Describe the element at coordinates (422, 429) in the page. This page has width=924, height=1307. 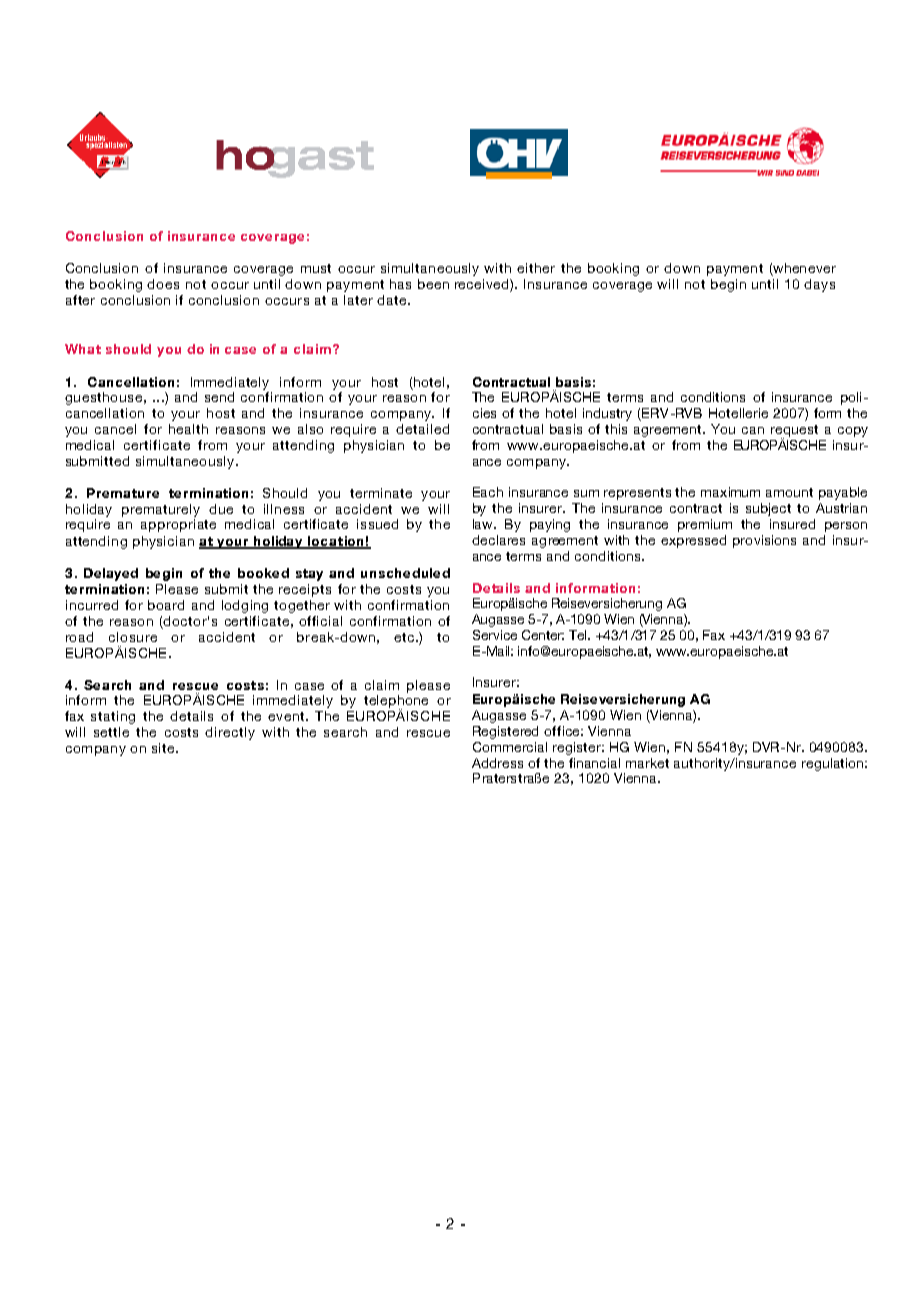
I see `detailed` at that location.
